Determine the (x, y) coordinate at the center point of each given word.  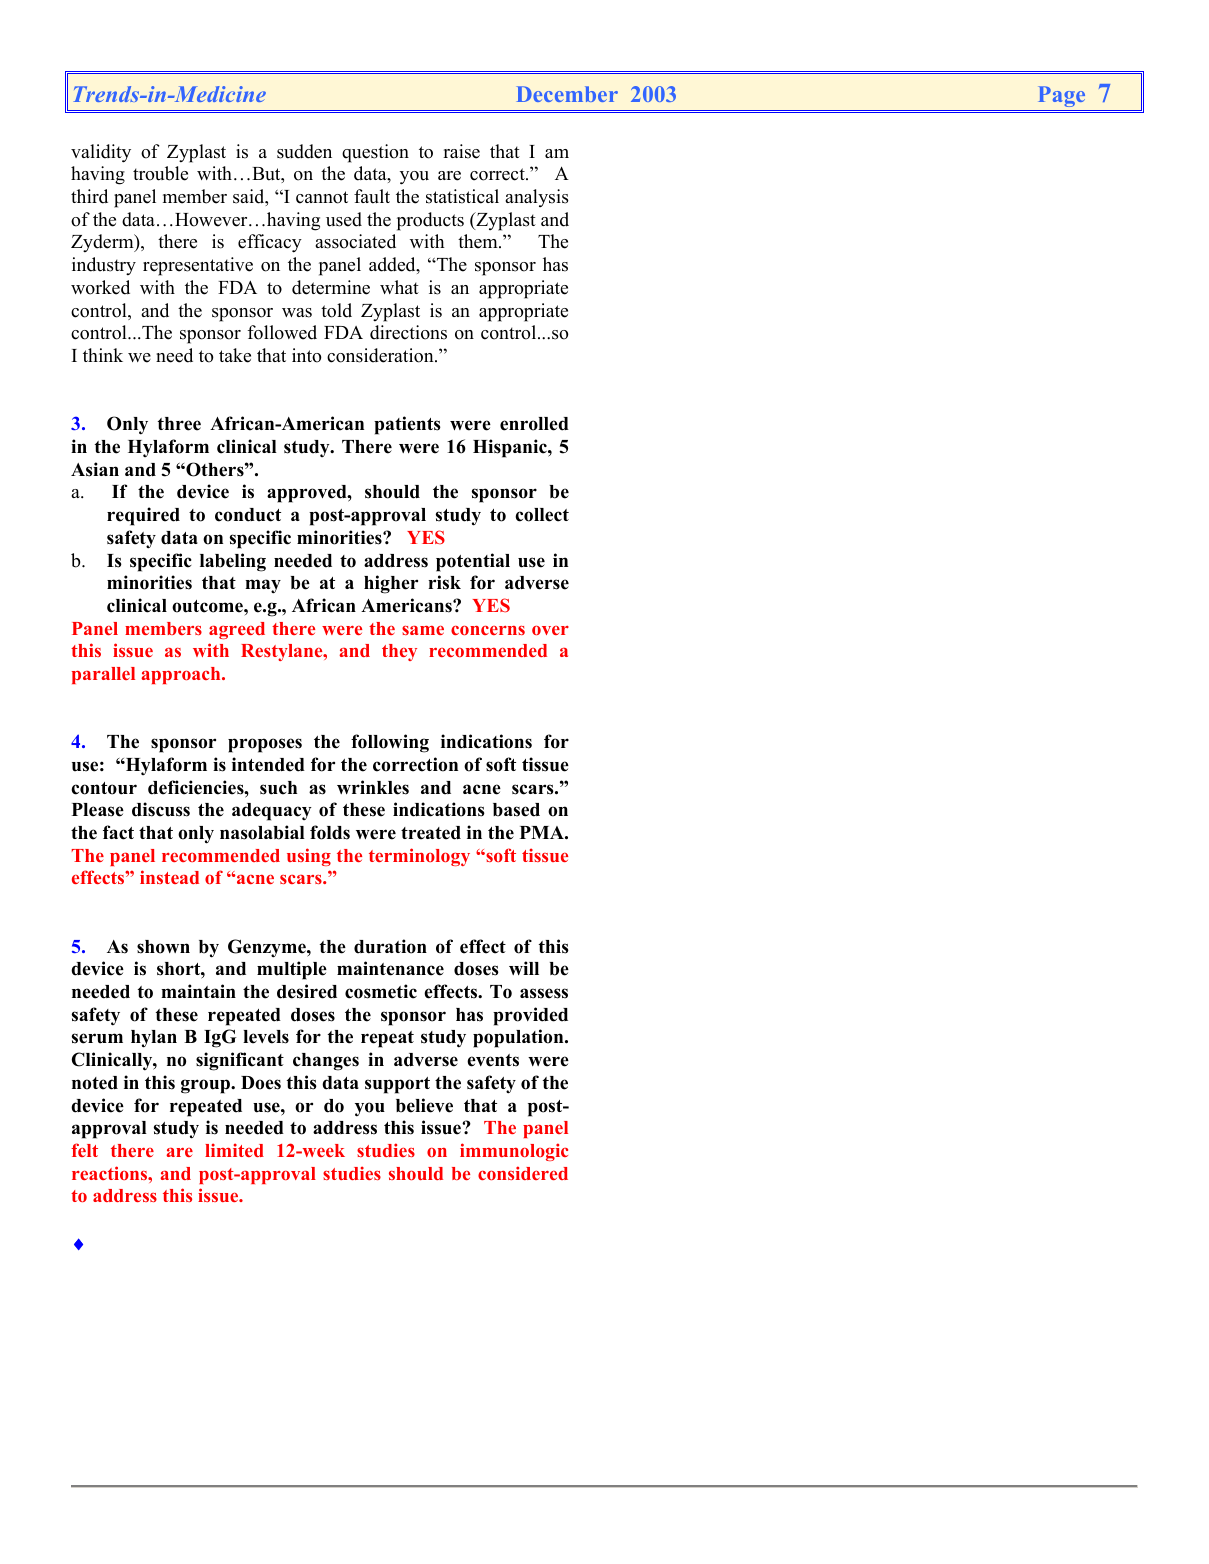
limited (234, 1150)
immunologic (514, 1152)
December (567, 94)
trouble (160, 173)
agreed (237, 630)
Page (1061, 96)
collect (542, 515)
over (550, 630)
